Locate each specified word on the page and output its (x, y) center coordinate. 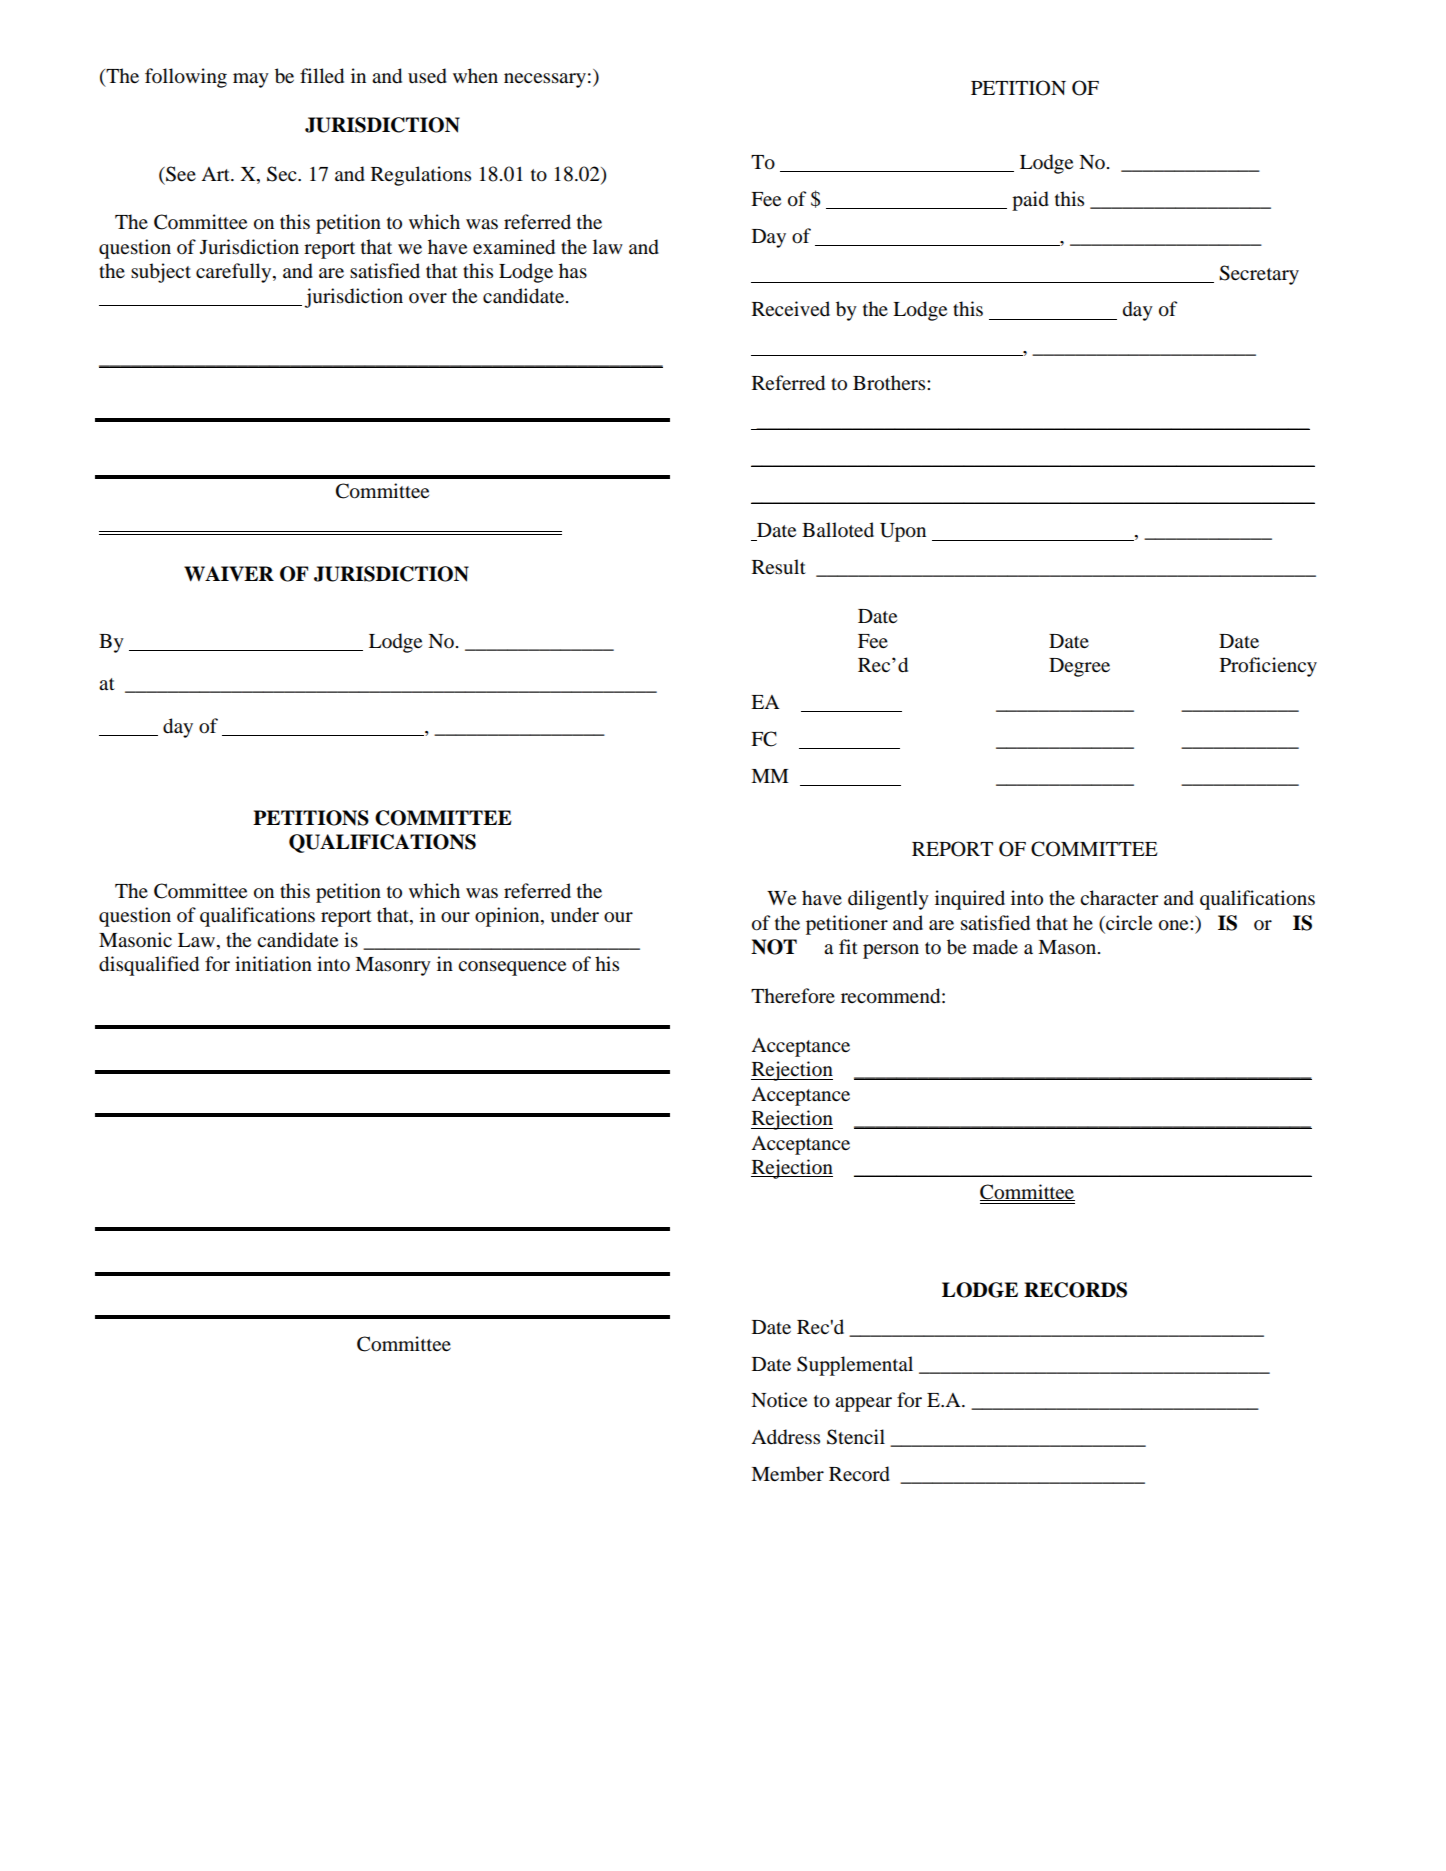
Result (779, 566)
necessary (545, 80)
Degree (1079, 667)
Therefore (793, 996)
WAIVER (229, 574)
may (251, 80)
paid (1030, 201)
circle (1128, 922)
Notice (779, 1400)
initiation (273, 964)
